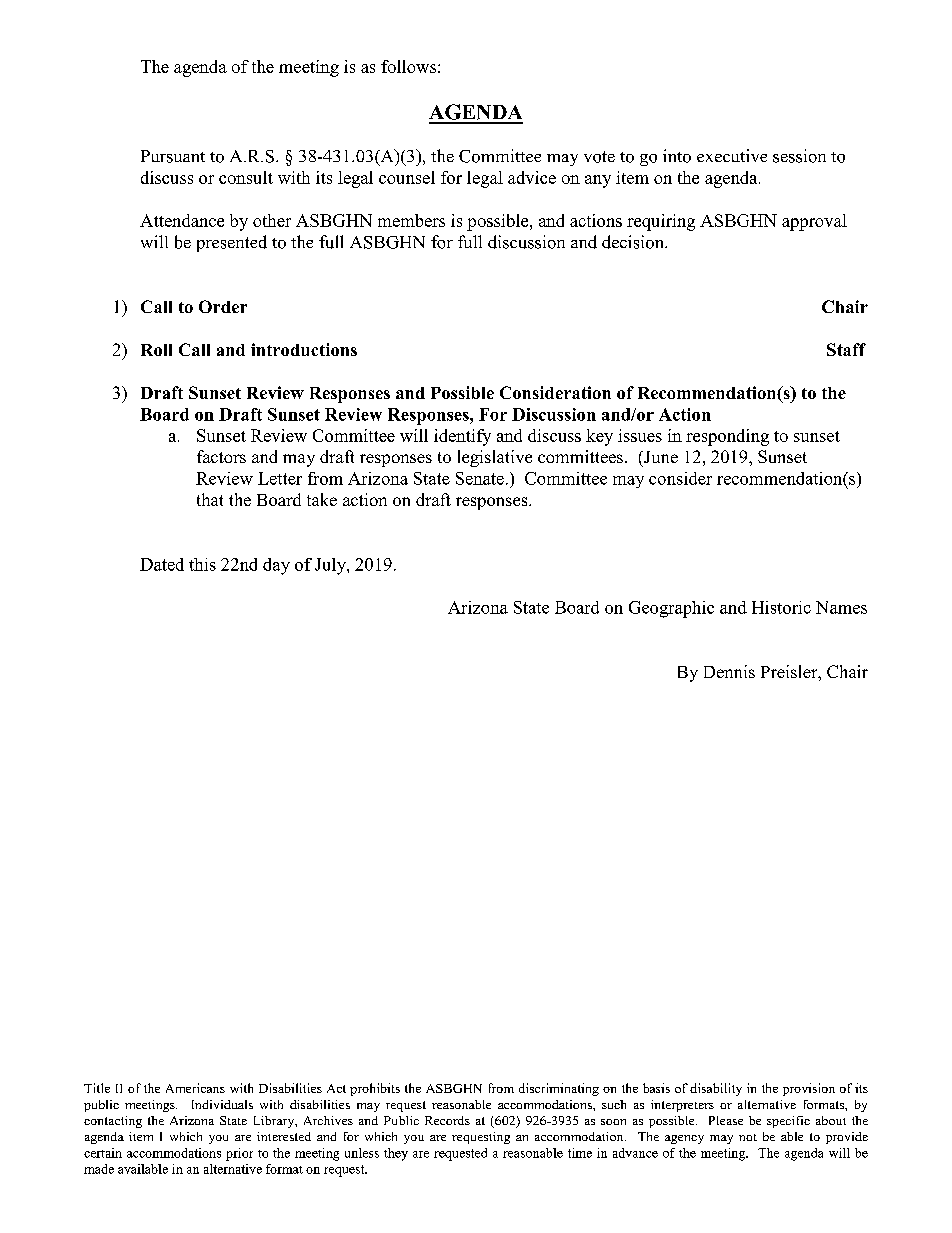 The image size is (952, 1233). What do you see at coordinates (727, 437) in the image?
I see `responding` at bounding box center [727, 437].
